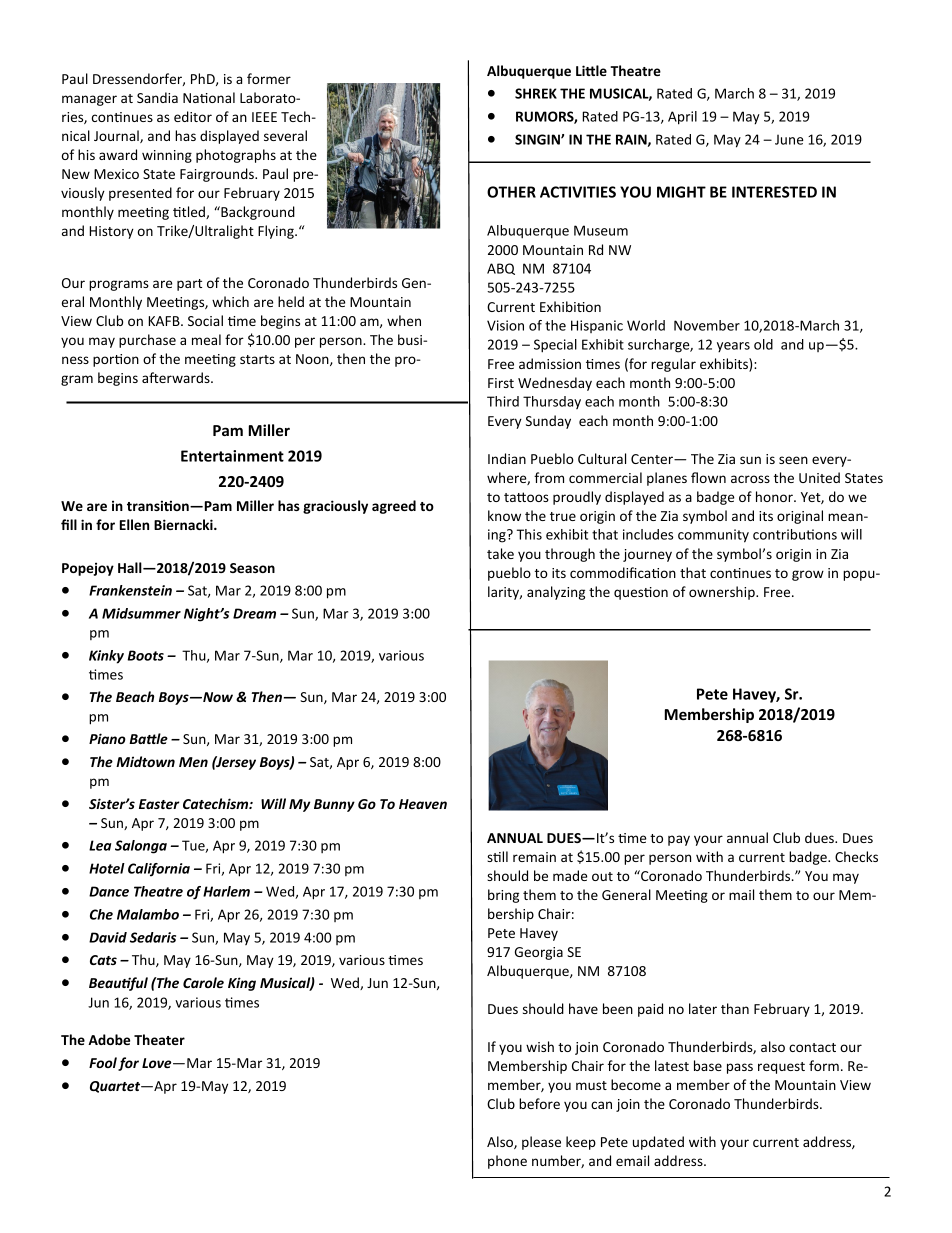 This page has height=1233, width=952. What do you see at coordinates (157, 97) in the page?
I see `Sandia` at bounding box center [157, 97].
